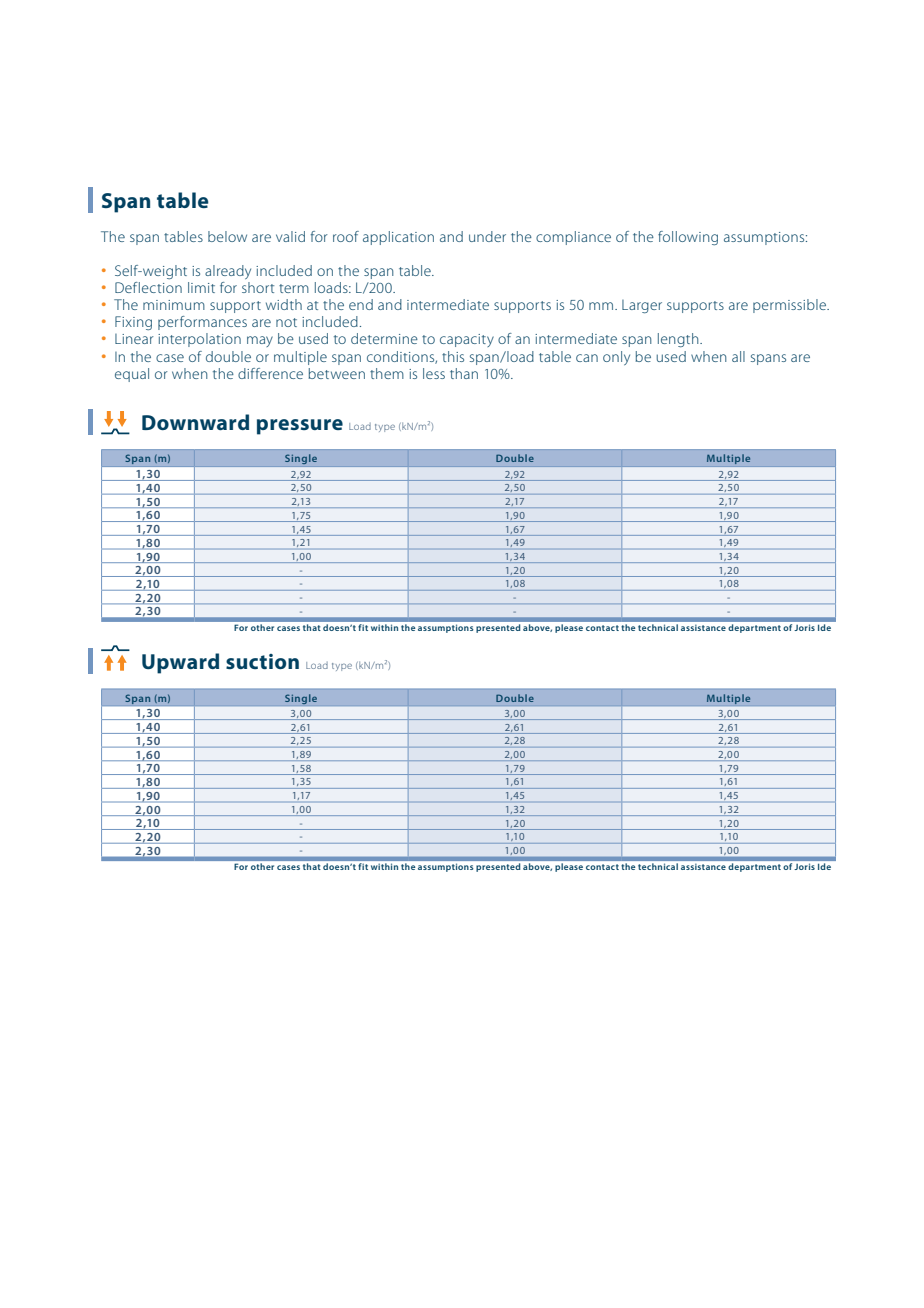 This screenshot has height=1308, width=924. Describe the element at coordinates (616, 358) in the screenshot. I see `only` at that location.
